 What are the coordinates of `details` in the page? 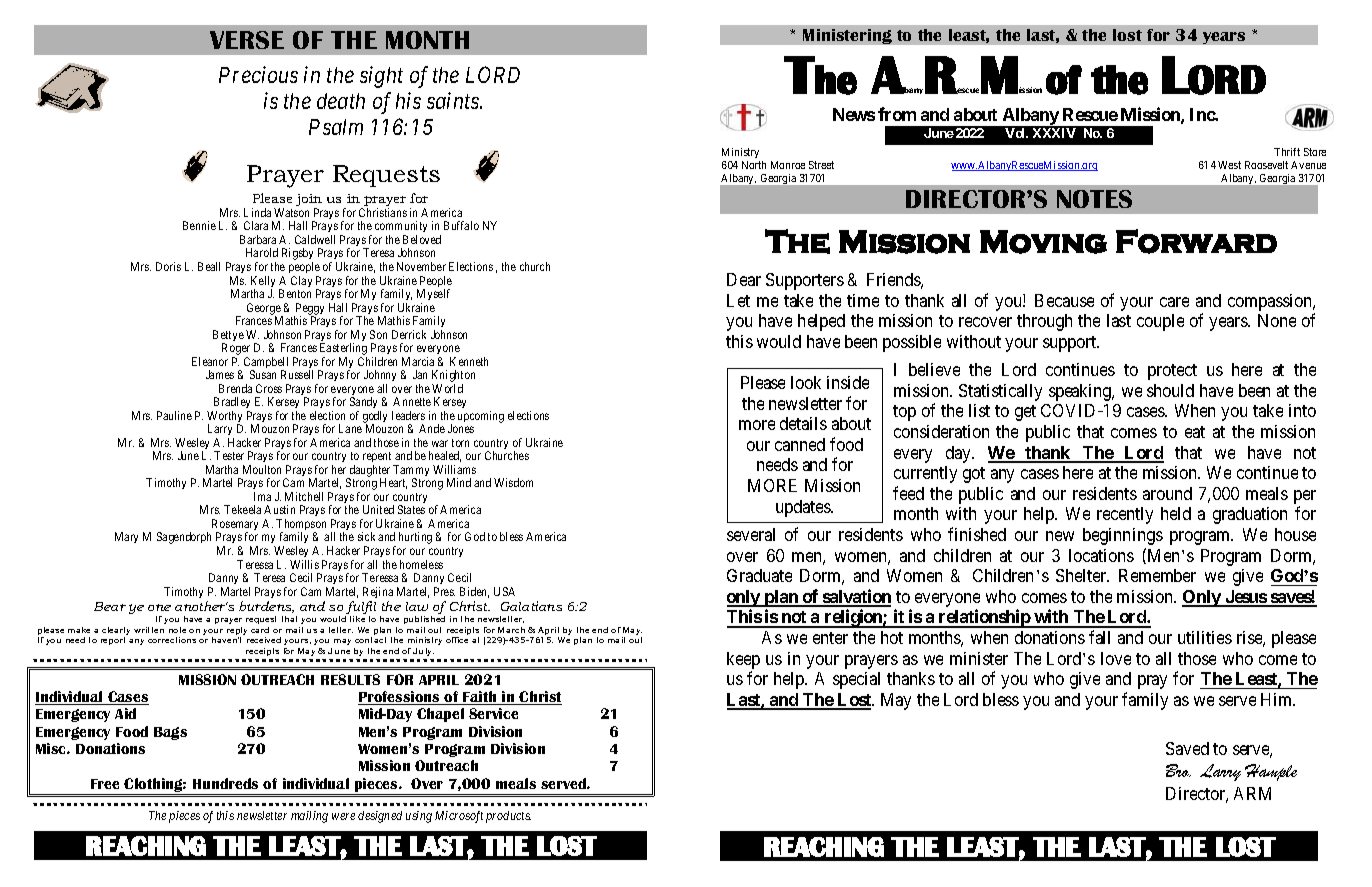 It's located at (803, 423).
